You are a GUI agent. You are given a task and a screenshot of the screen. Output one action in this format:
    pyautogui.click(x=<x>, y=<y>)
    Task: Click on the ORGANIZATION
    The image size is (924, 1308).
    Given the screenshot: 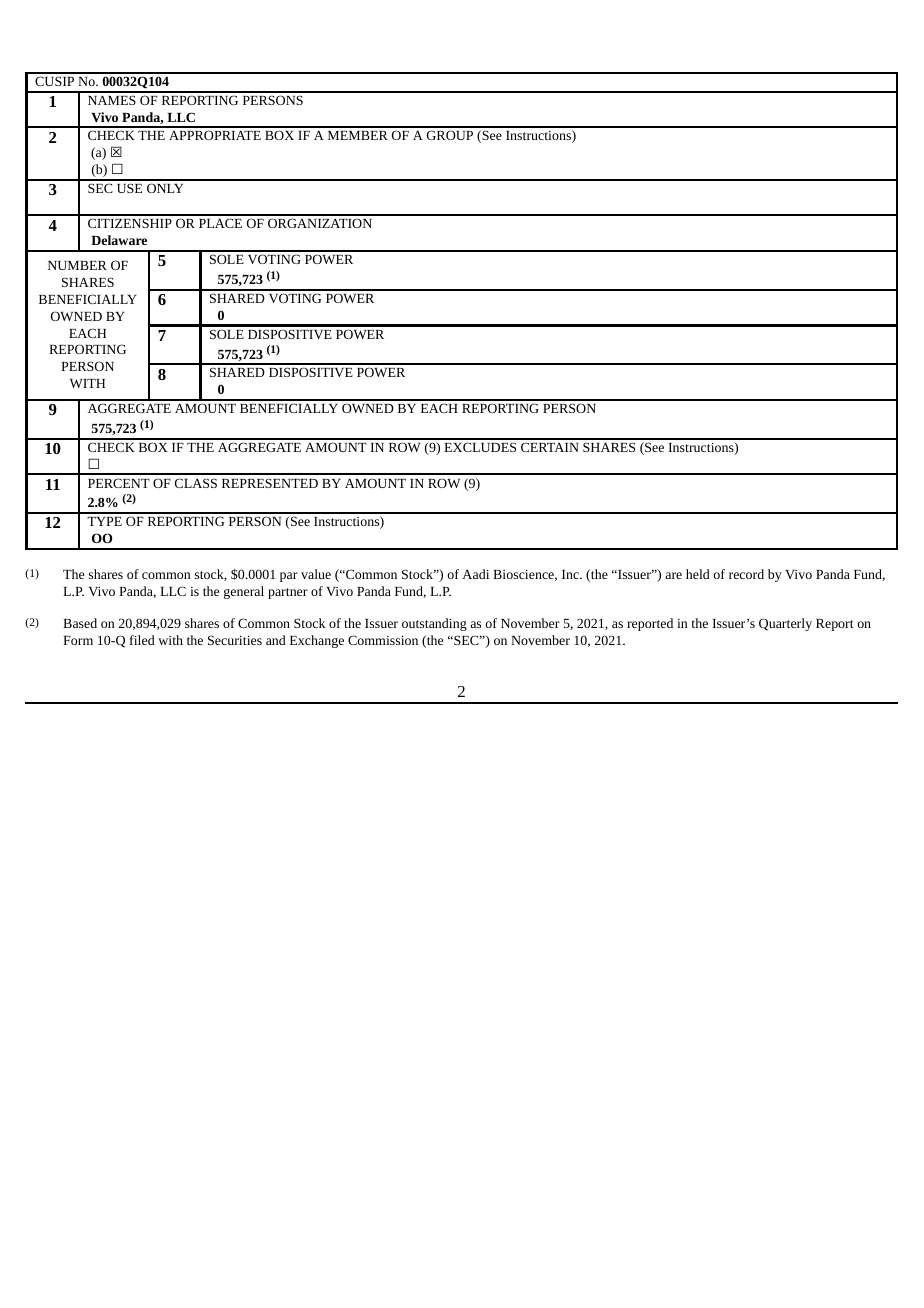 What is the action you would take?
    pyautogui.click(x=320, y=223)
